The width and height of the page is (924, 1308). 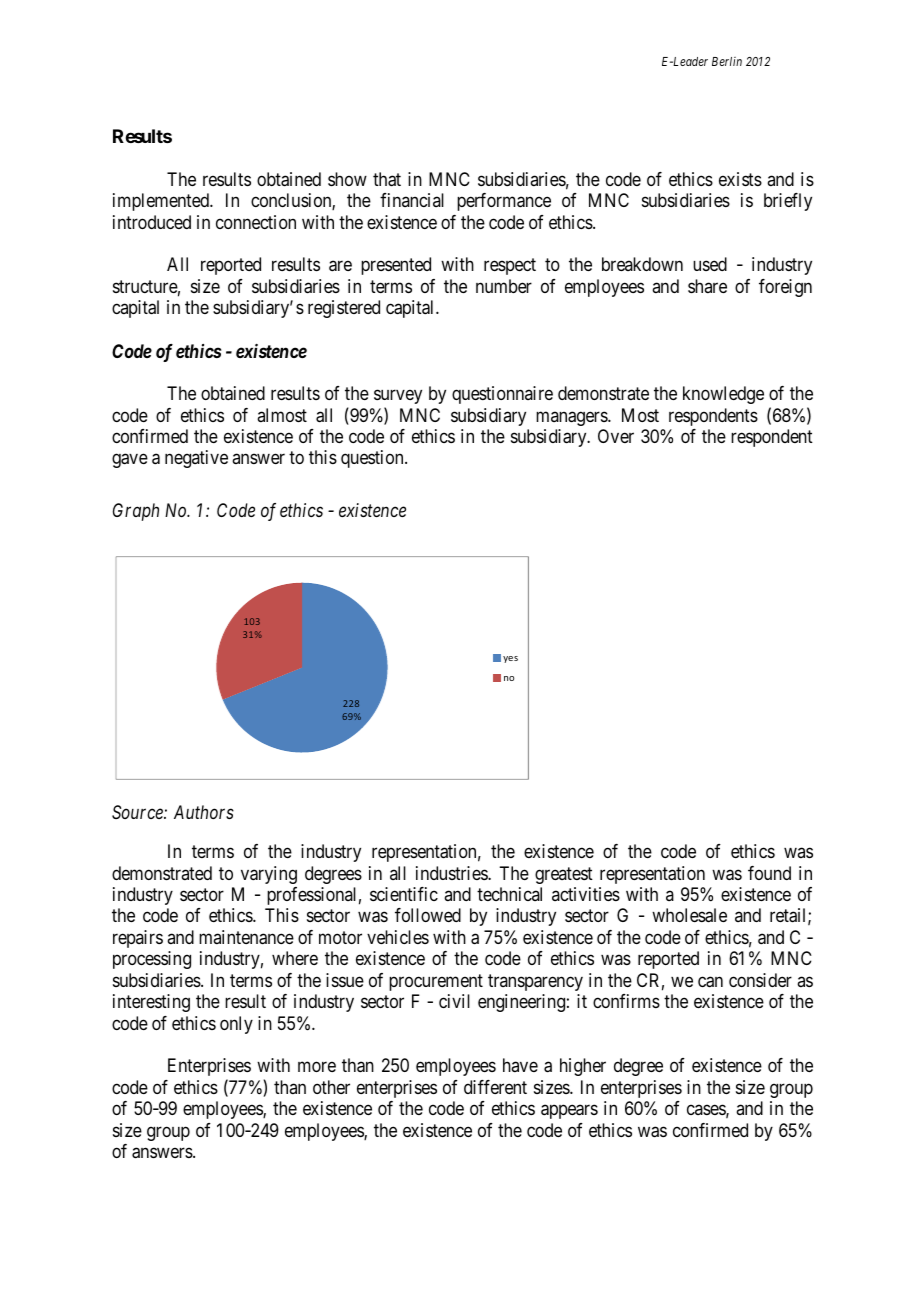 I want to click on Berlin, so click(x=727, y=61).
